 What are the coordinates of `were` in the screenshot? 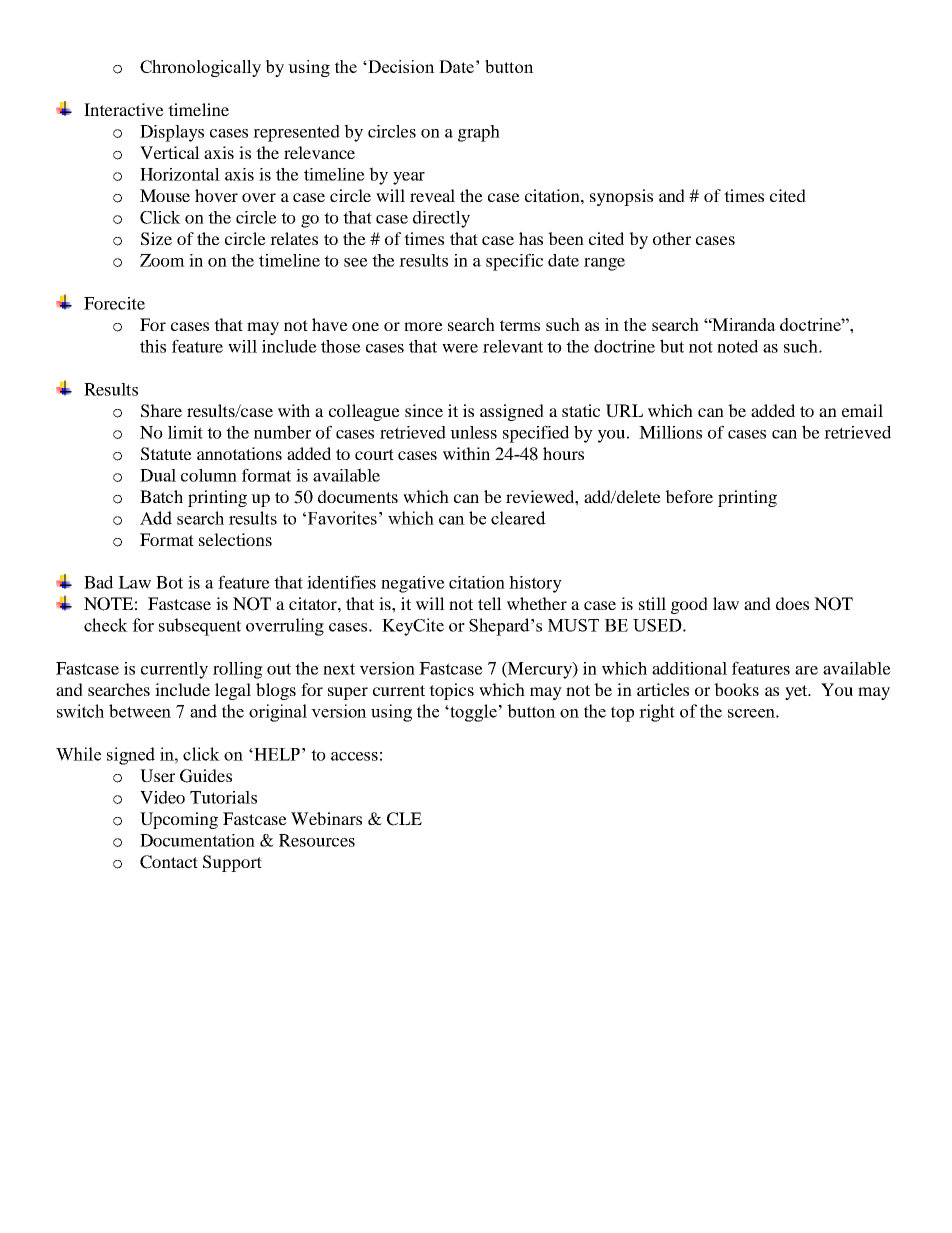 It's located at (460, 348).
